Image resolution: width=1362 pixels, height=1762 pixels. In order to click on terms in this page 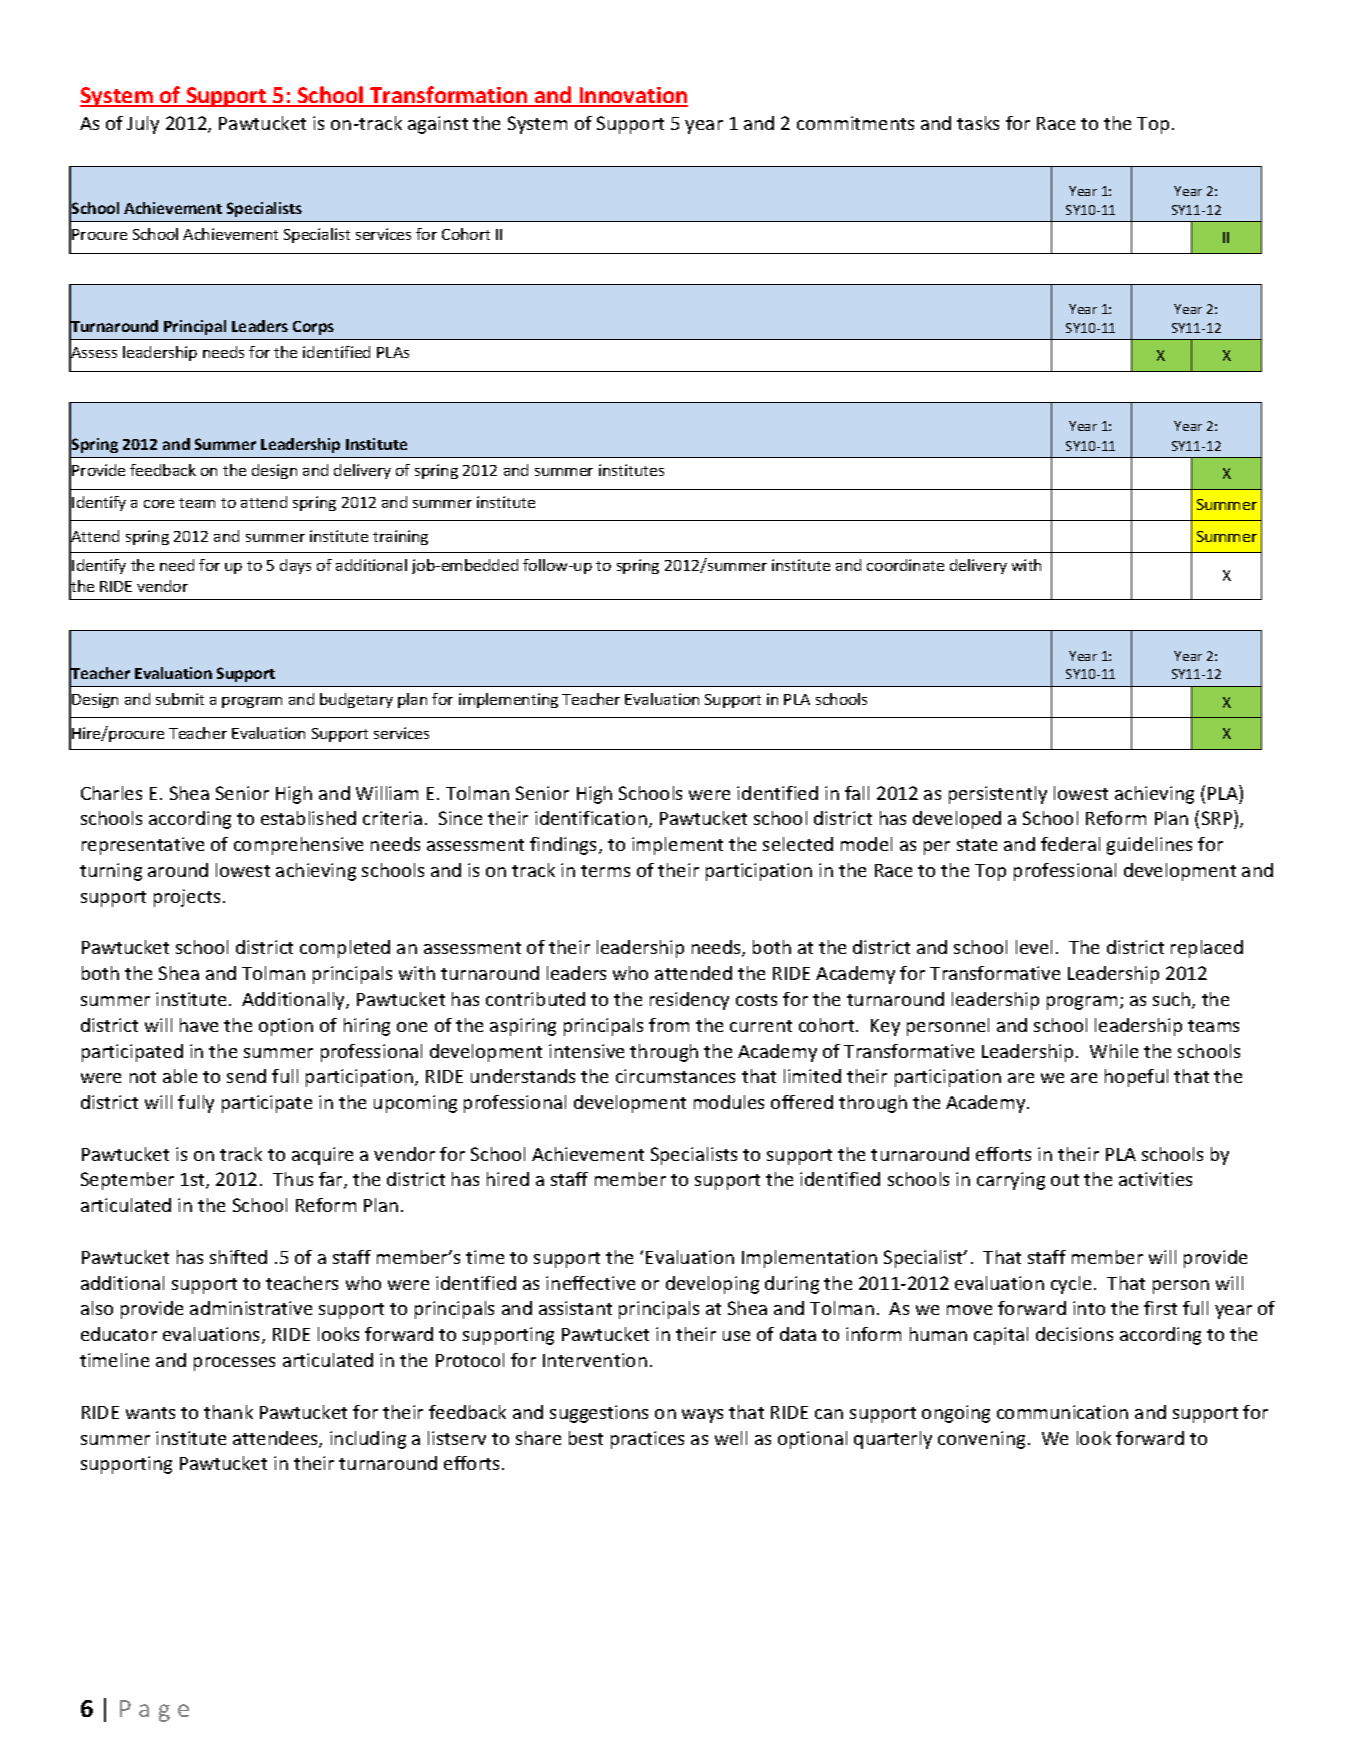, I will do `click(605, 871)`.
